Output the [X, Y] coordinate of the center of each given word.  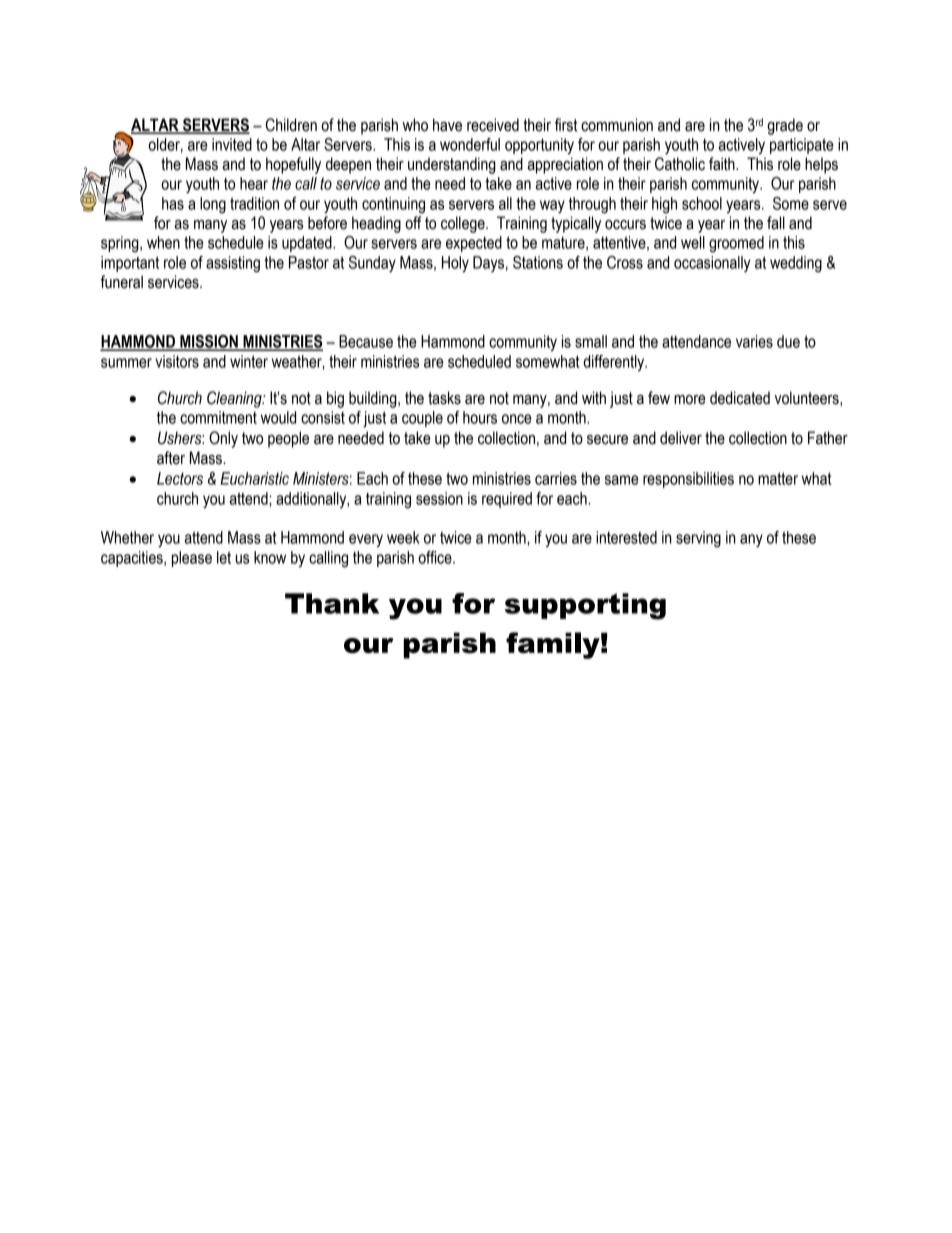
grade [785, 126]
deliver [681, 438]
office [436, 557]
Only [223, 439]
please [192, 559]
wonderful [470, 144]
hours [480, 417]
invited [232, 144]
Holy [455, 264]
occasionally [712, 264]
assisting [233, 264]
